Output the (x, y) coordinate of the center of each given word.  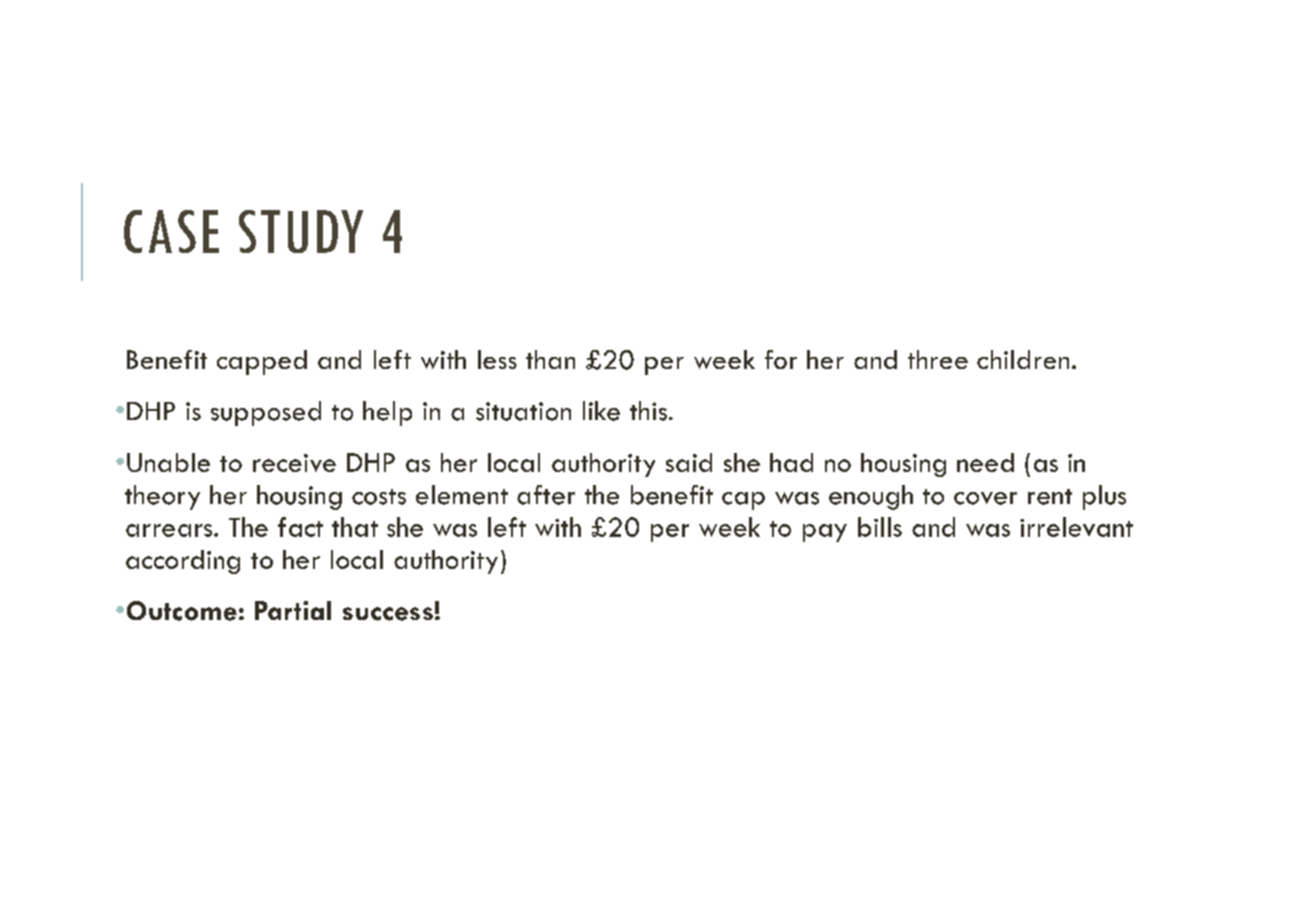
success (388, 614)
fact (300, 527)
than (550, 359)
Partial (293, 610)
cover (985, 498)
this (648, 411)
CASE (171, 231)
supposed (266, 413)
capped (262, 362)
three (938, 359)
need (985, 462)
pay (825, 533)
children (1023, 359)
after (546, 495)
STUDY (301, 231)
